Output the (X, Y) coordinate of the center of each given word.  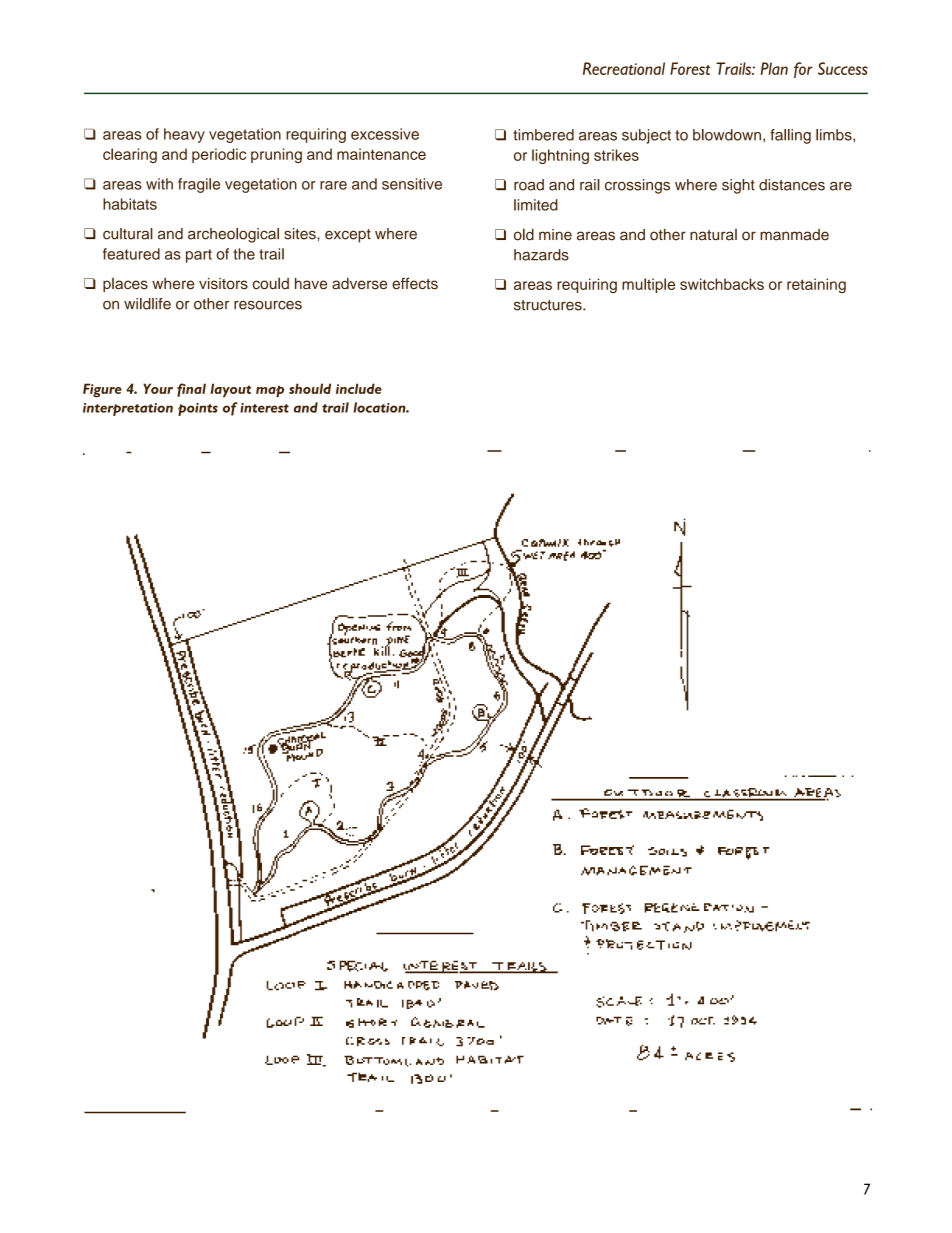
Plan (774, 68)
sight (738, 186)
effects (415, 283)
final (191, 390)
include (359, 388)
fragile (199, 185)
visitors (223, 284)
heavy (184, 135)
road (529, 185)
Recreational (624, 68)
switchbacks (722, 284)
